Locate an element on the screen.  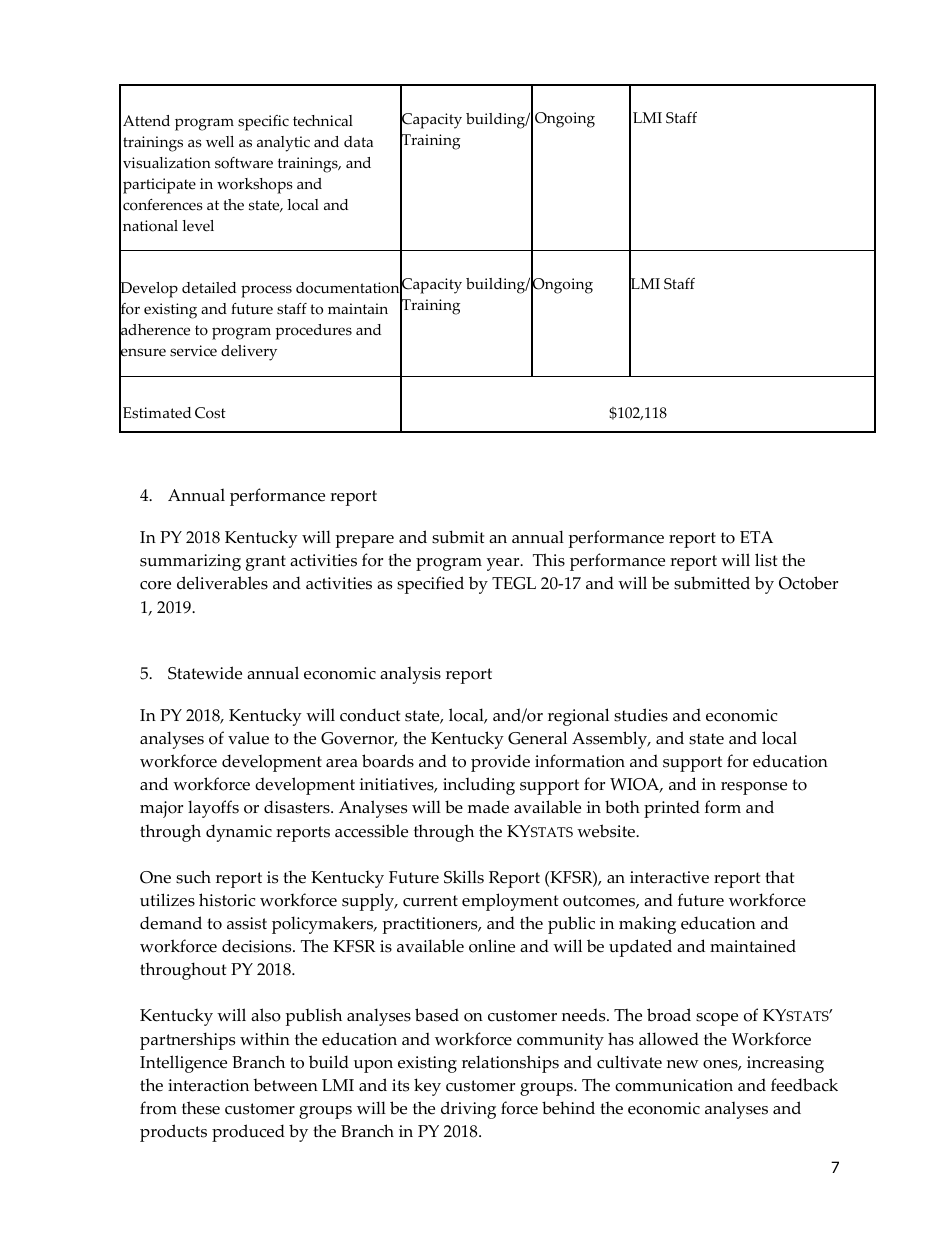
well is located at coordinates (220, 142).
